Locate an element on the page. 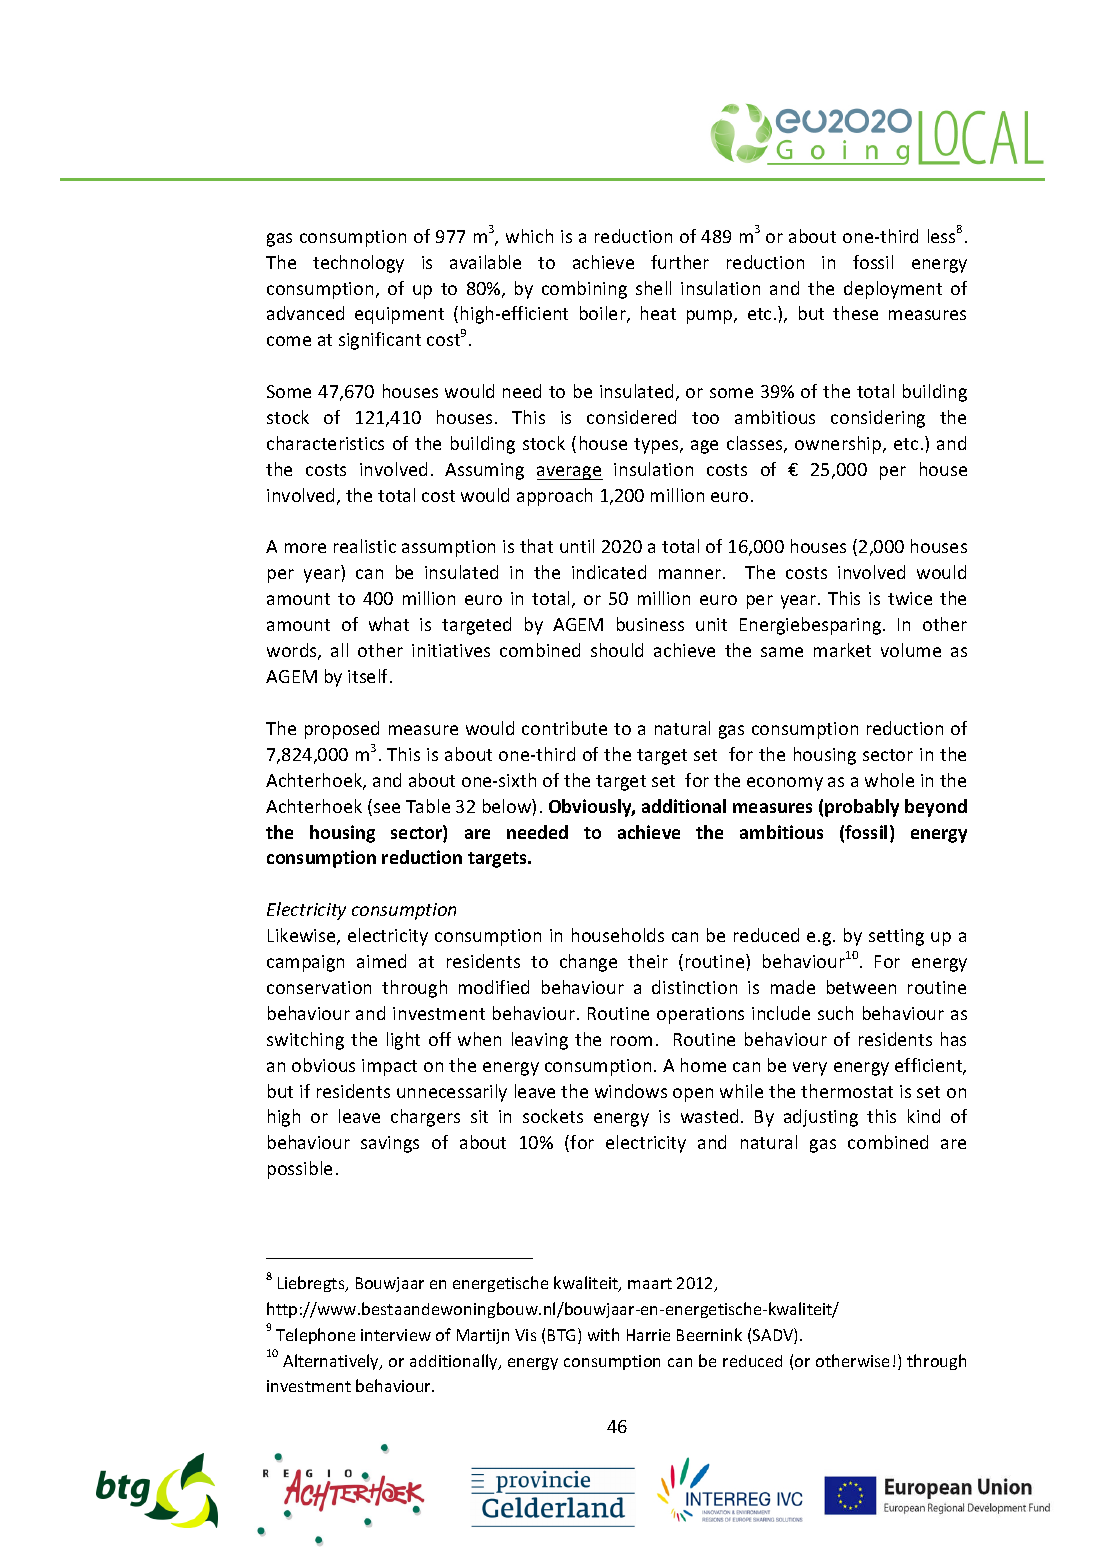 The height and width of the page is (1558, 1101). deployment is located at coordinates (893, 290).
